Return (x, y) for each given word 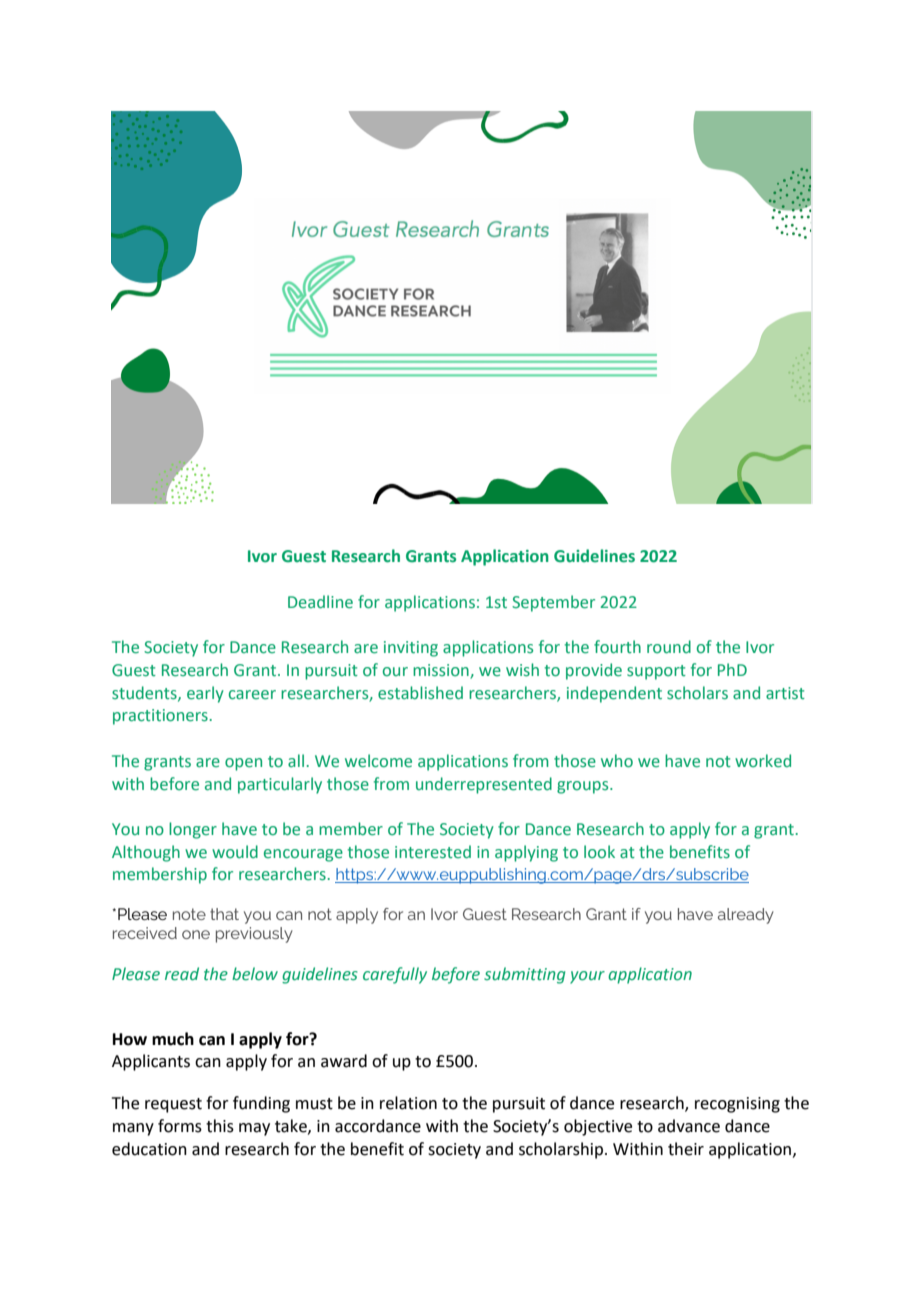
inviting (411, 649)
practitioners (160, 717)
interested (433, 852)
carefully (395, 975)
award (344, 1061)
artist (785, 693)
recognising (737, 1105)
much (173, 1039)
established (420, 693)
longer (193, 830)
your (587, 977)
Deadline (320, 602)
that (224, 914)
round (669, 647)
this (220, 1126)
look (599, 852)
